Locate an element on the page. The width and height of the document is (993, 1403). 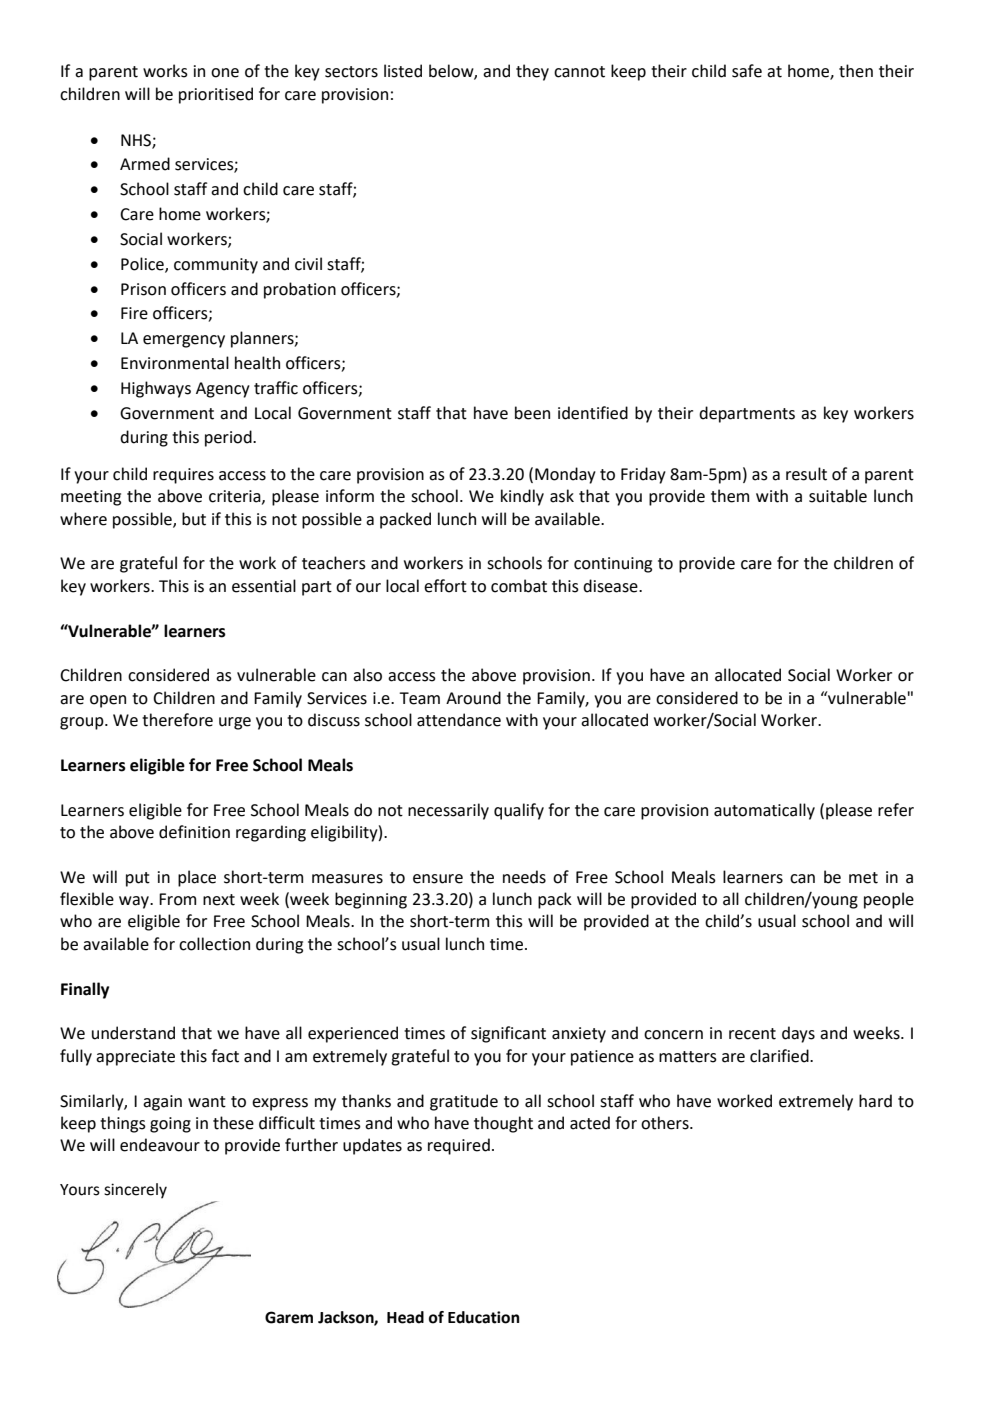
kindly is located at coordinates (522, 497).
